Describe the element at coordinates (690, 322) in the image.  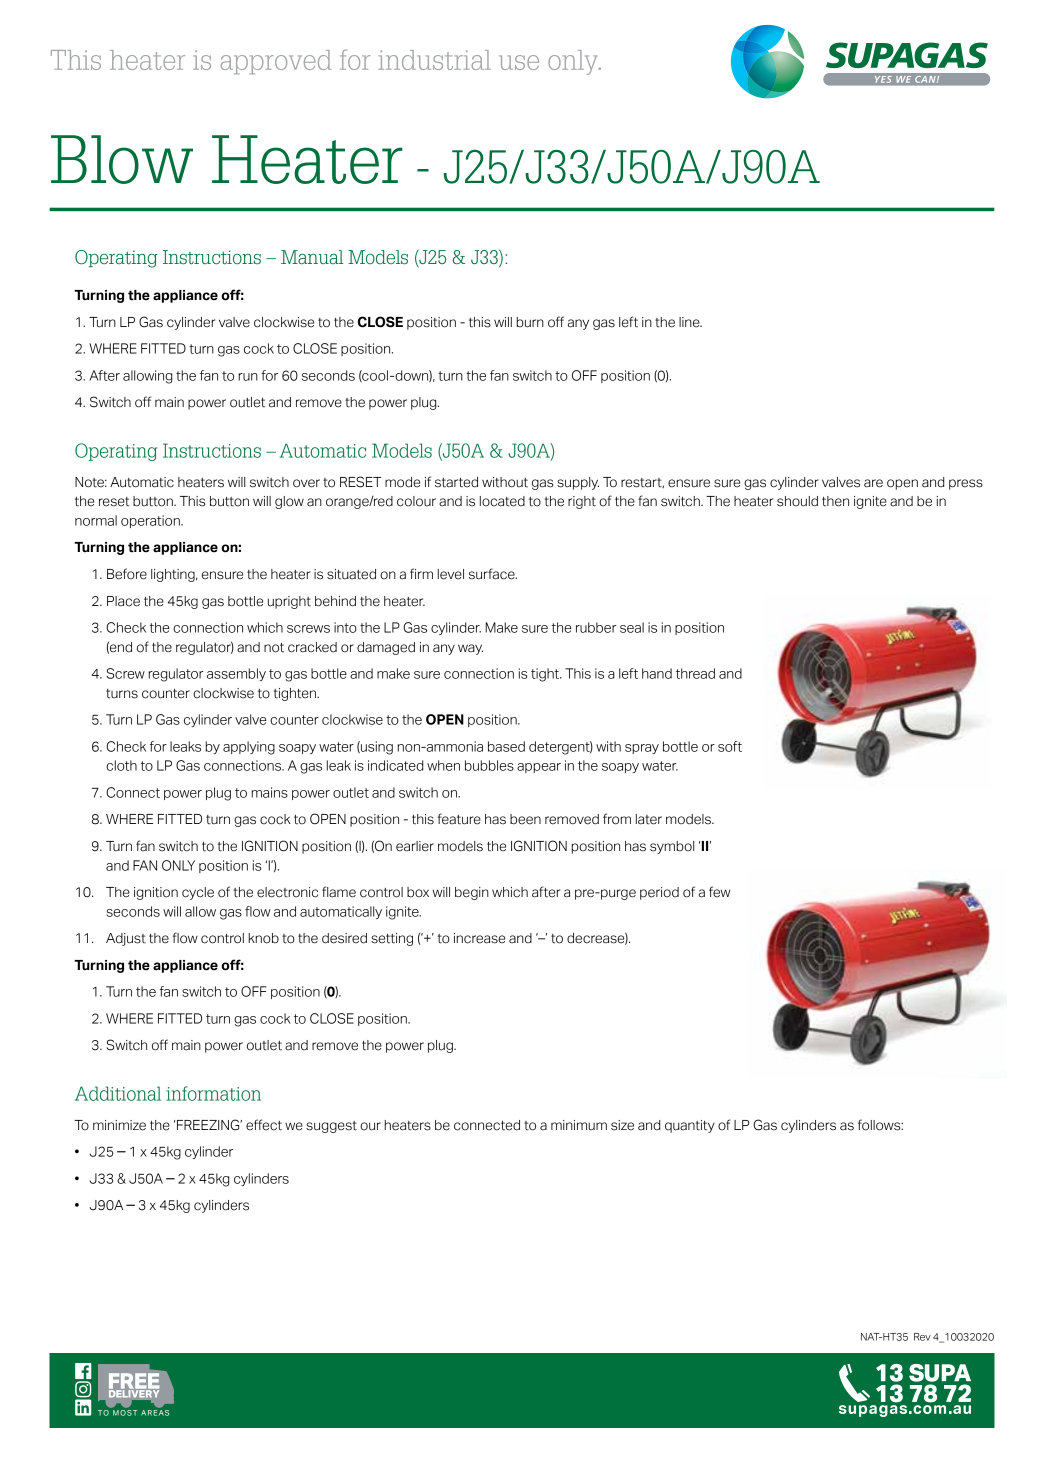
I see `line` at that location.
